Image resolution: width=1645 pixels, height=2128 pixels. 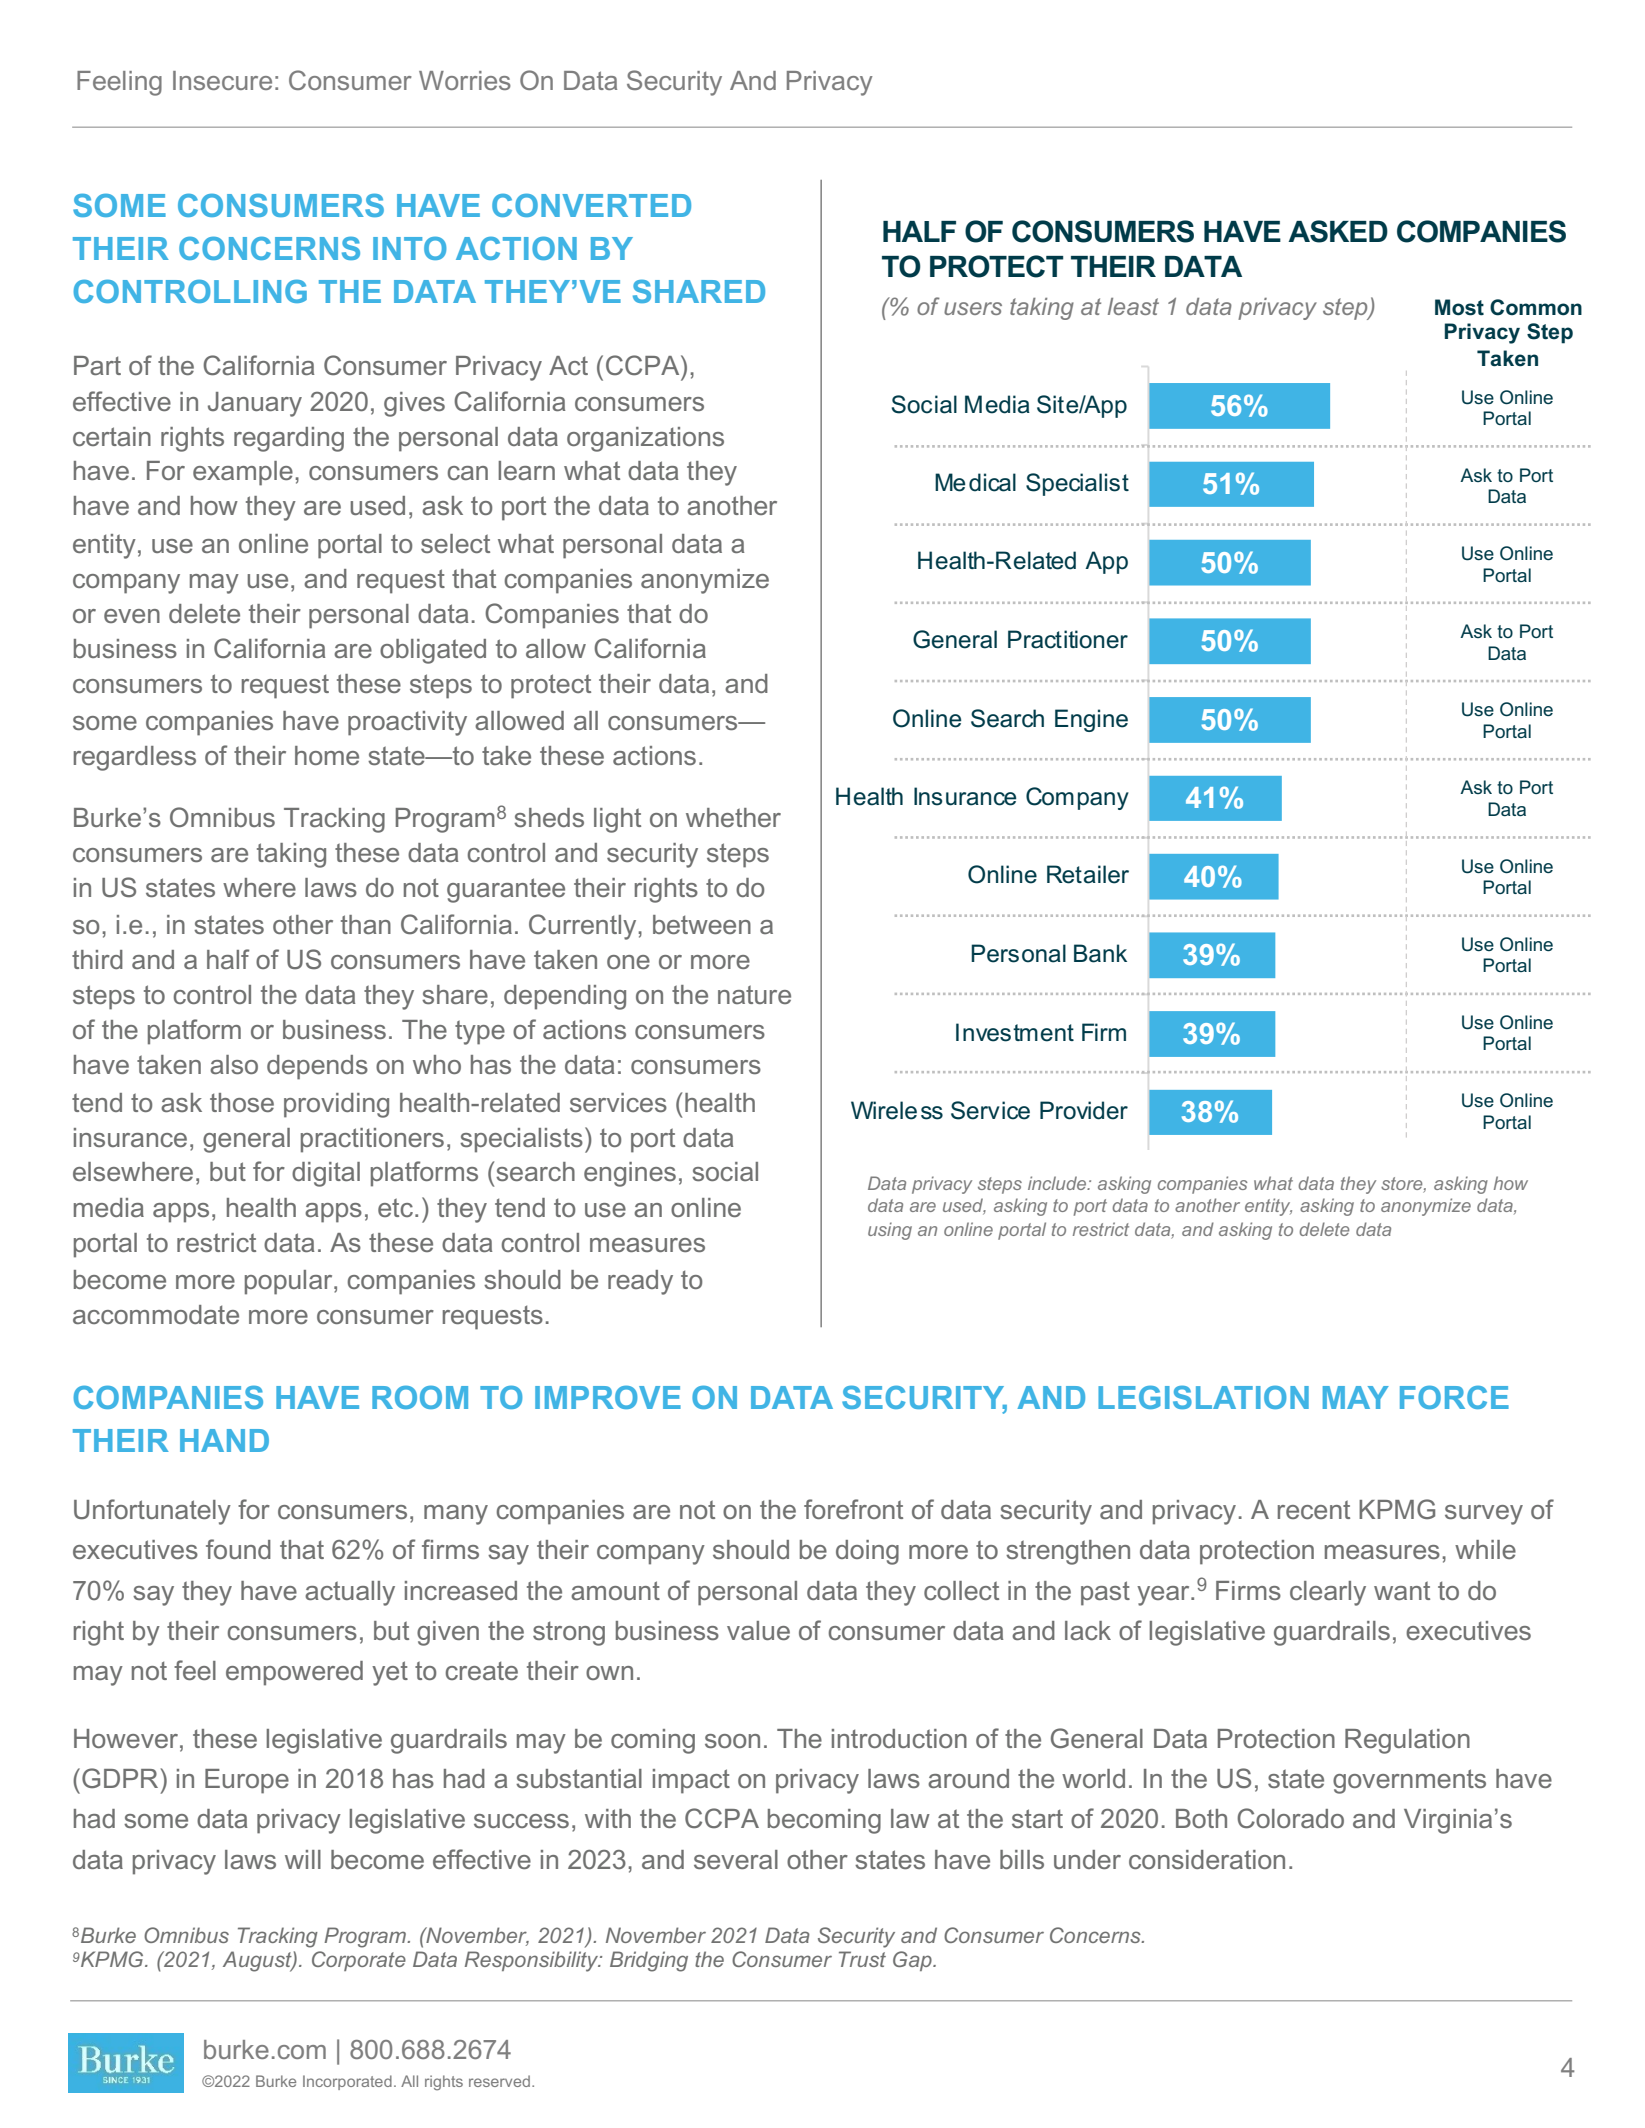 I want to click on CONVERTED, so click(x=591, y=205).
